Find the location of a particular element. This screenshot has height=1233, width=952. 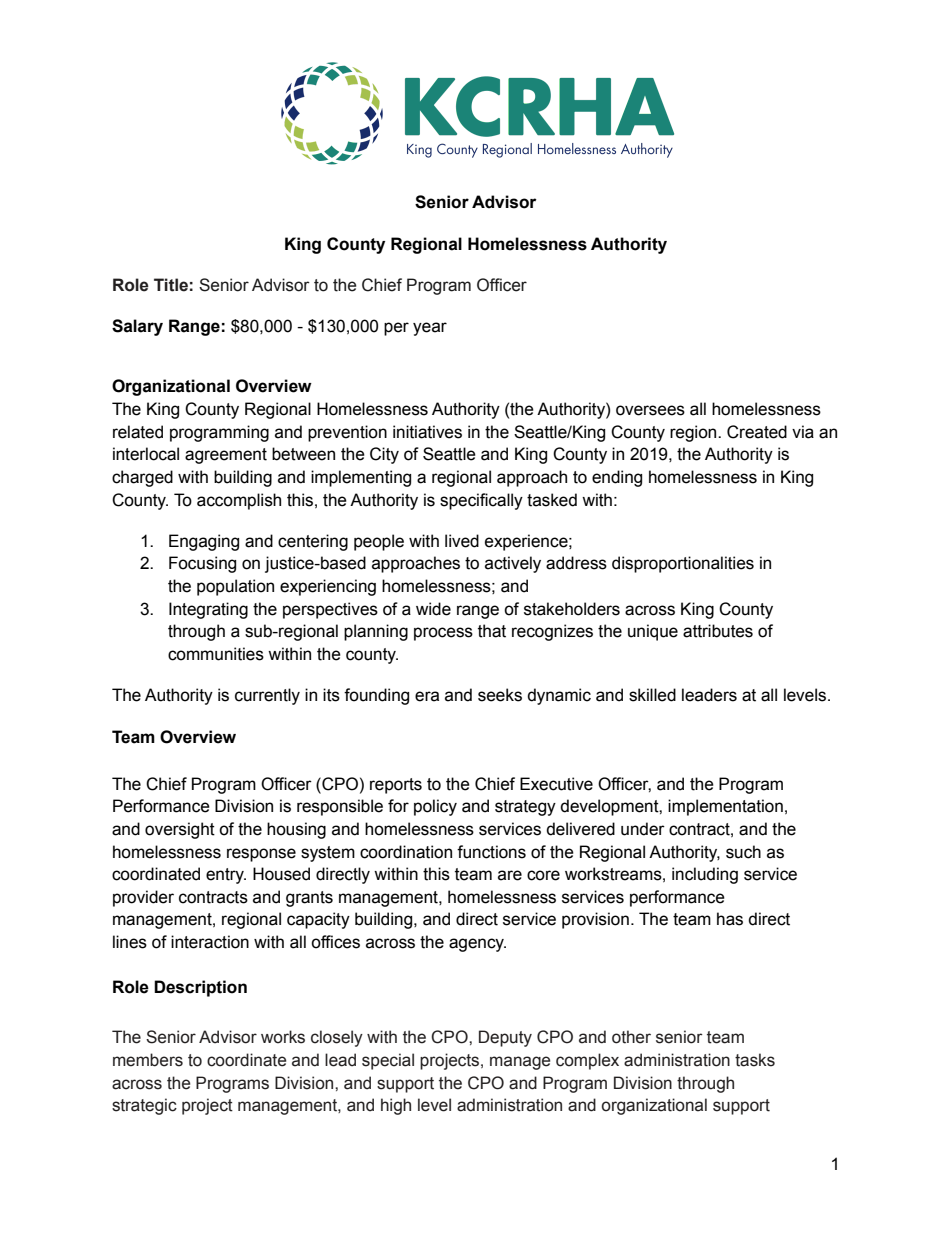

members is located at coordinates (148, 1060).
